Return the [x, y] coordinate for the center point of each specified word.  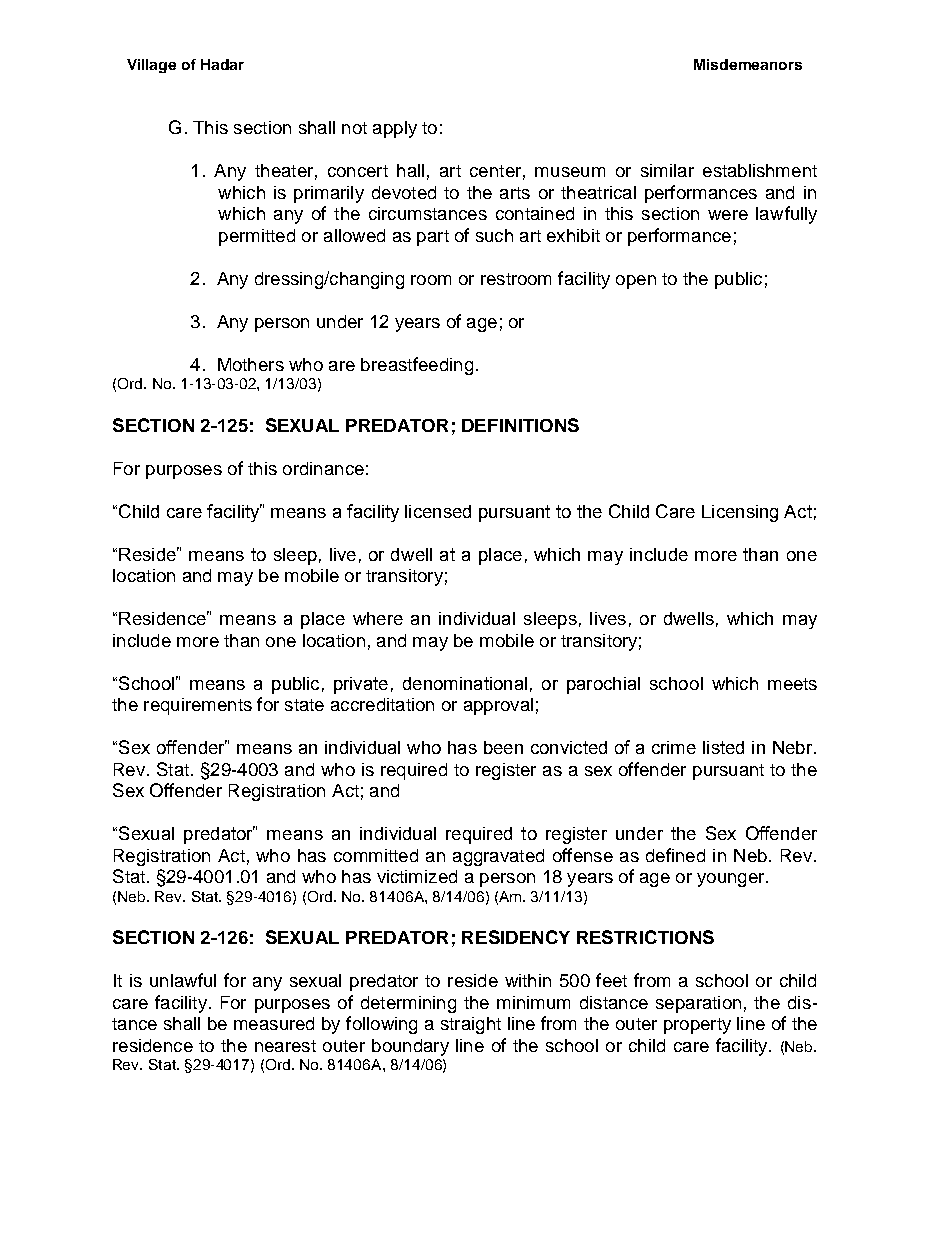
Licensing [740, 513]
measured [274, 1023]
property [697, 1026]
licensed [438, 511]
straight [471, 1025]
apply [395, 129]
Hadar [222, 64]
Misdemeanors [748, 64]
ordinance [323, 468]
